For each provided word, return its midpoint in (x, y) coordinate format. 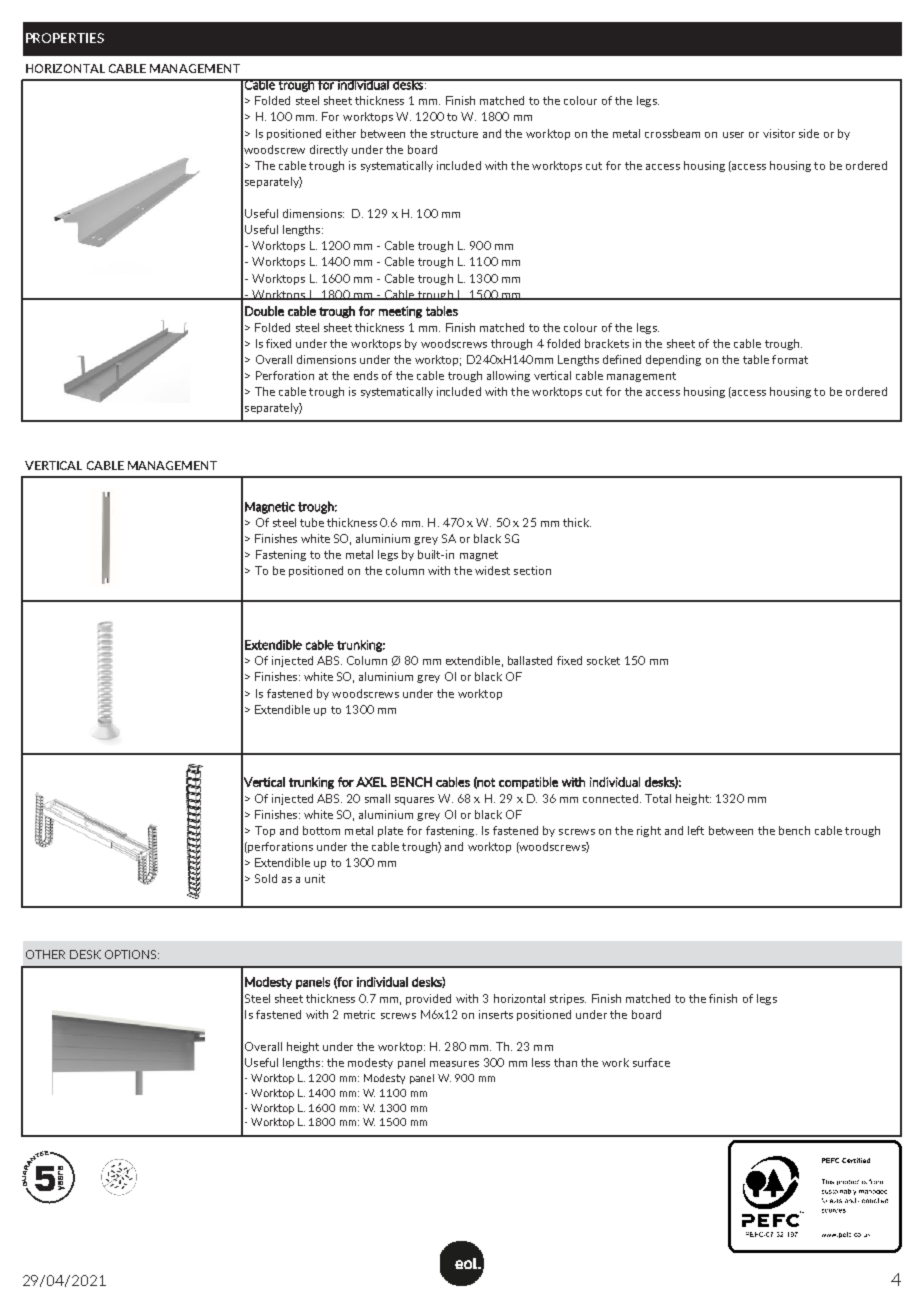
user (733, 135)
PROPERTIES (65, 38)
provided (428, 999)
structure (454, 134)
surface (651, 1062)
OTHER (45, 954)
